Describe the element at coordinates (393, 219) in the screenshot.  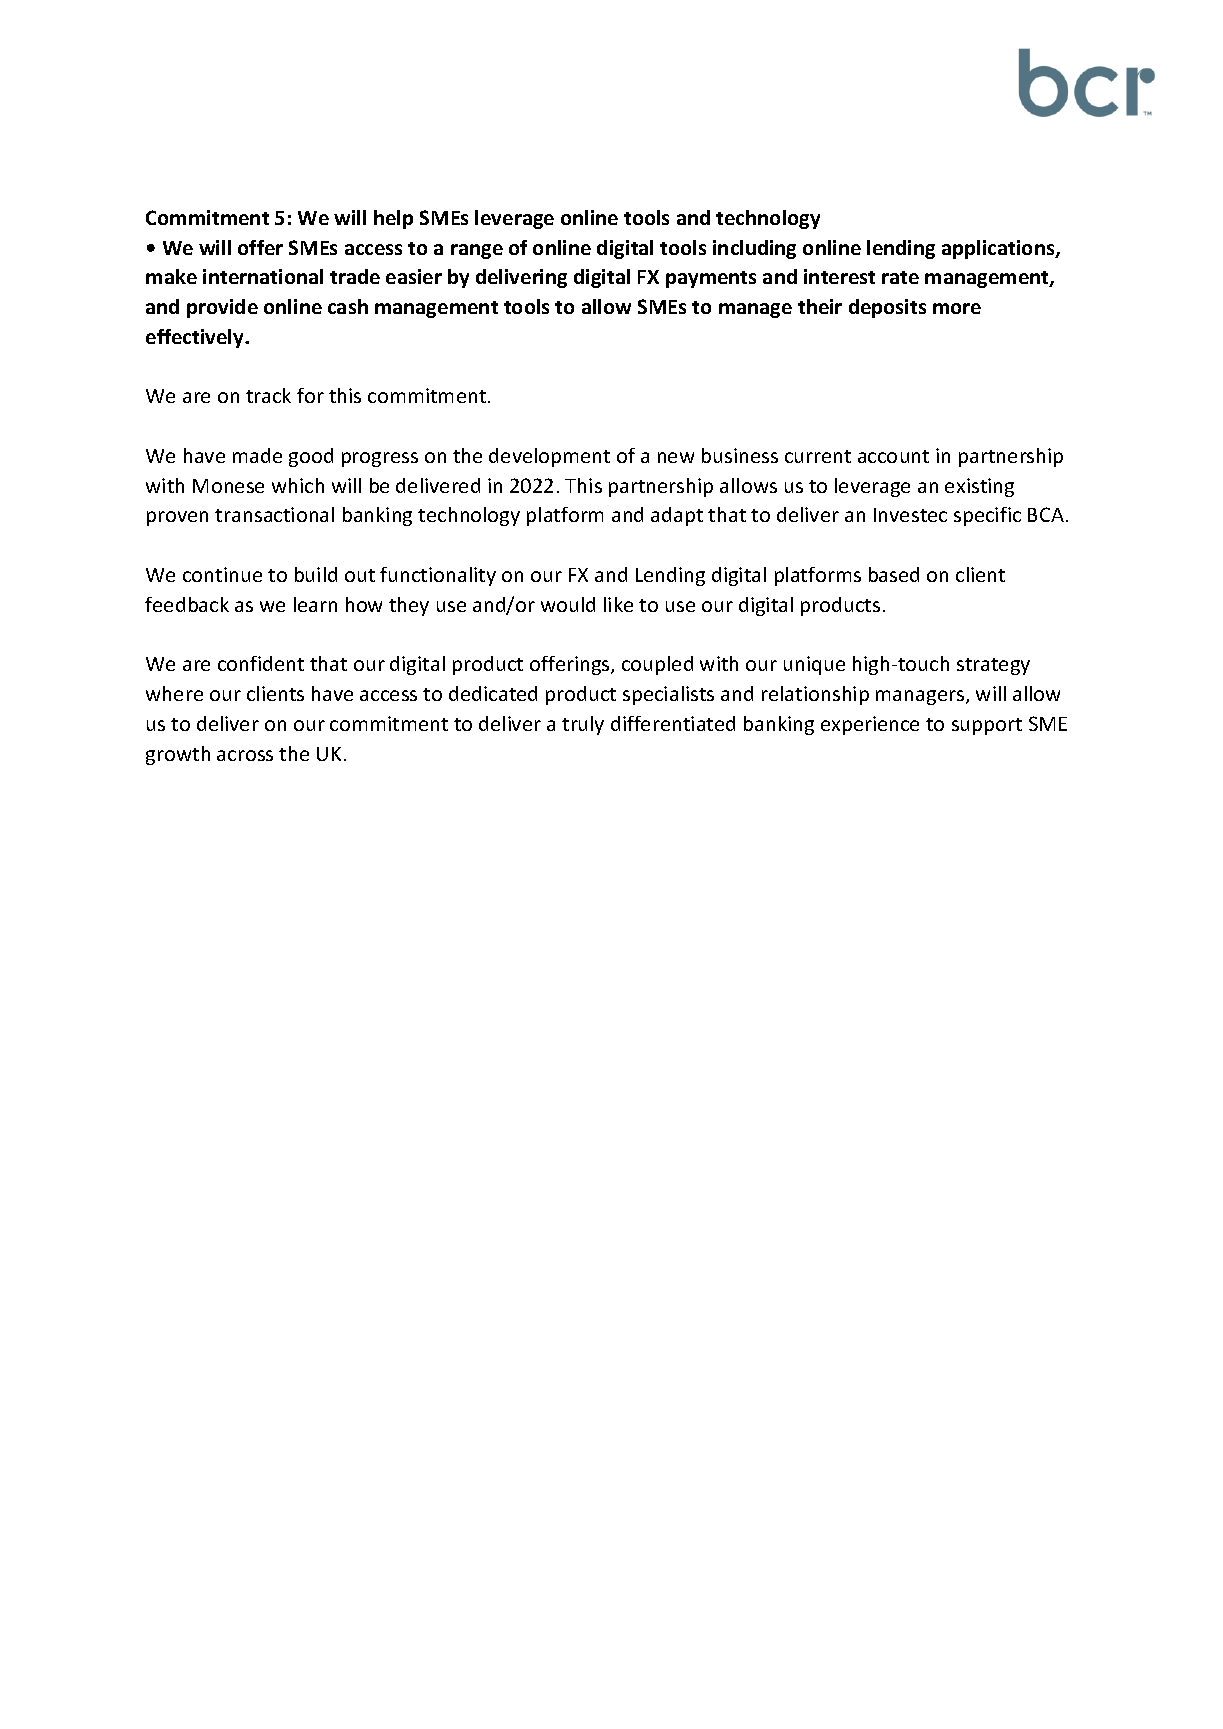
I see `help` at that location.
